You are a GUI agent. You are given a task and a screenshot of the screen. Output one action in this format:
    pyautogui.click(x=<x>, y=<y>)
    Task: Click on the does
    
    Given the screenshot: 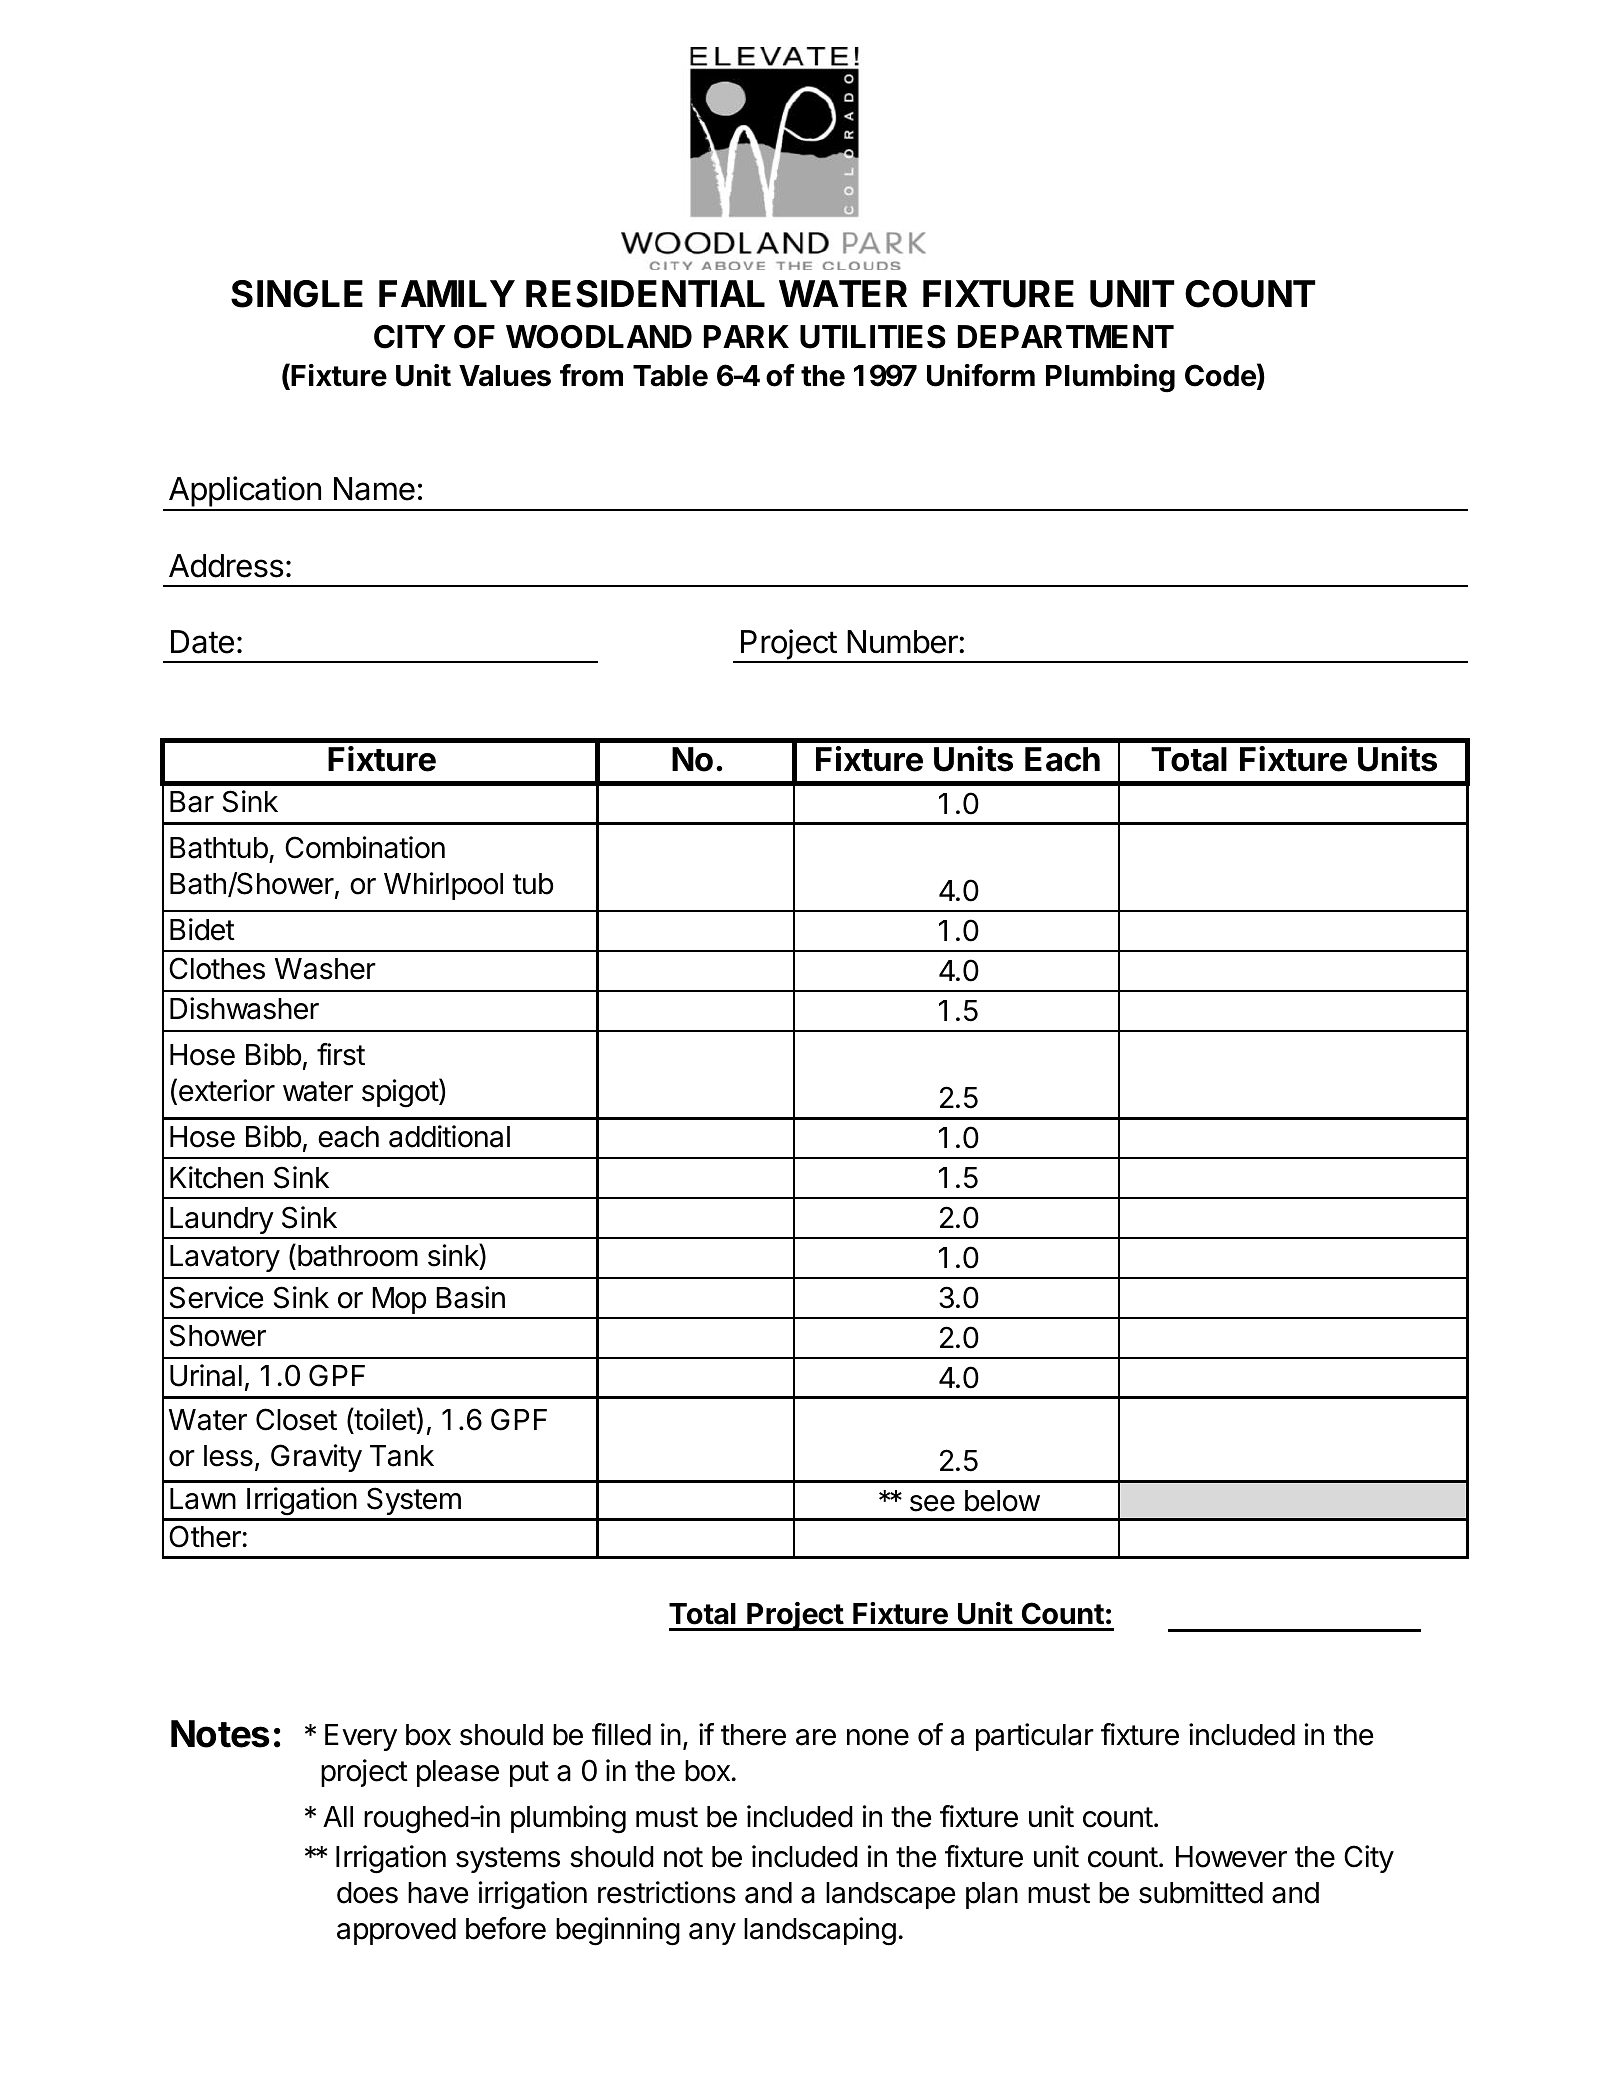 What is the action you would take?
    pyautogui.click(x=367, y=1893)
